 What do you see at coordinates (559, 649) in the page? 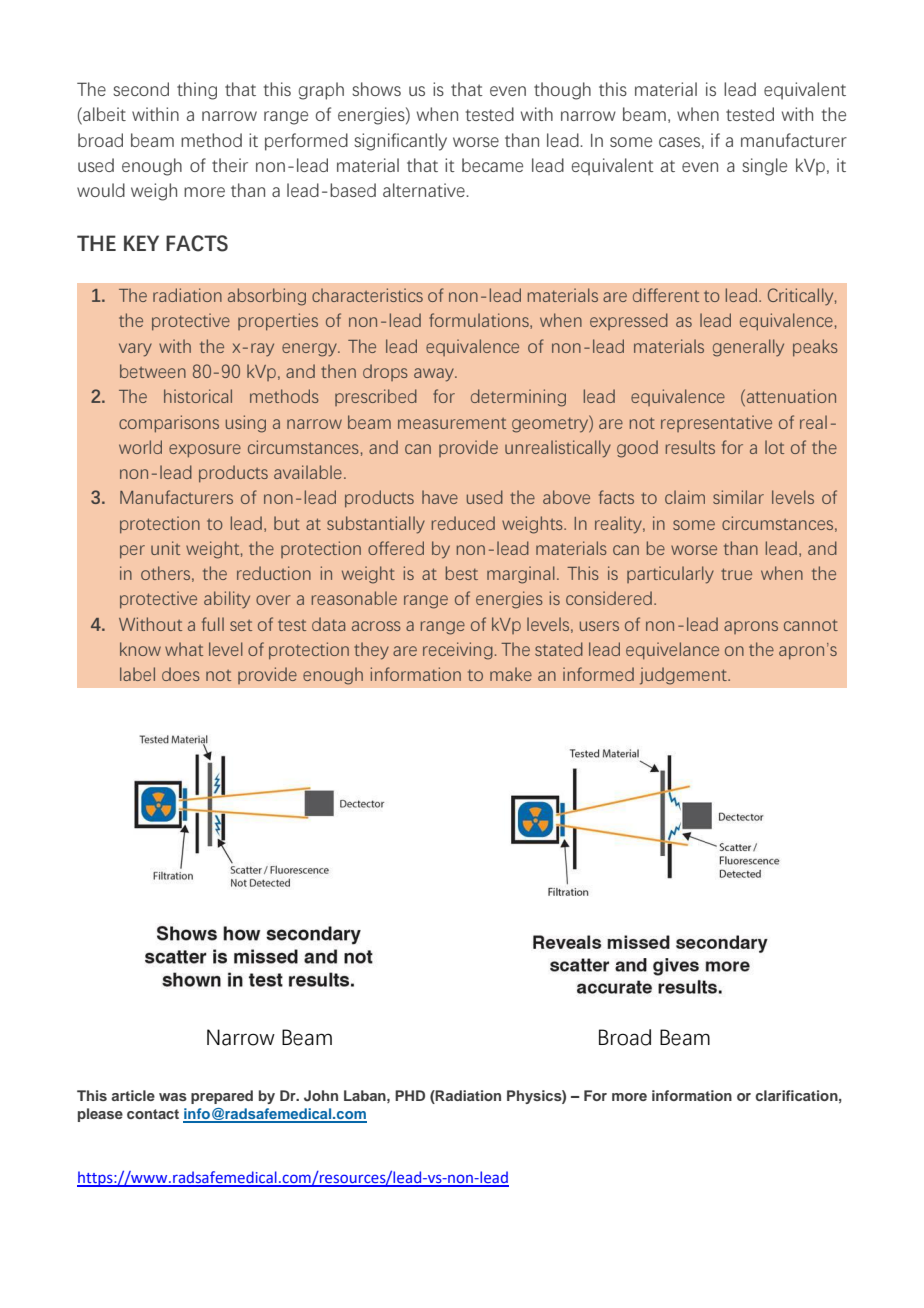
I see `stated` at bounding box center [559, 649].
